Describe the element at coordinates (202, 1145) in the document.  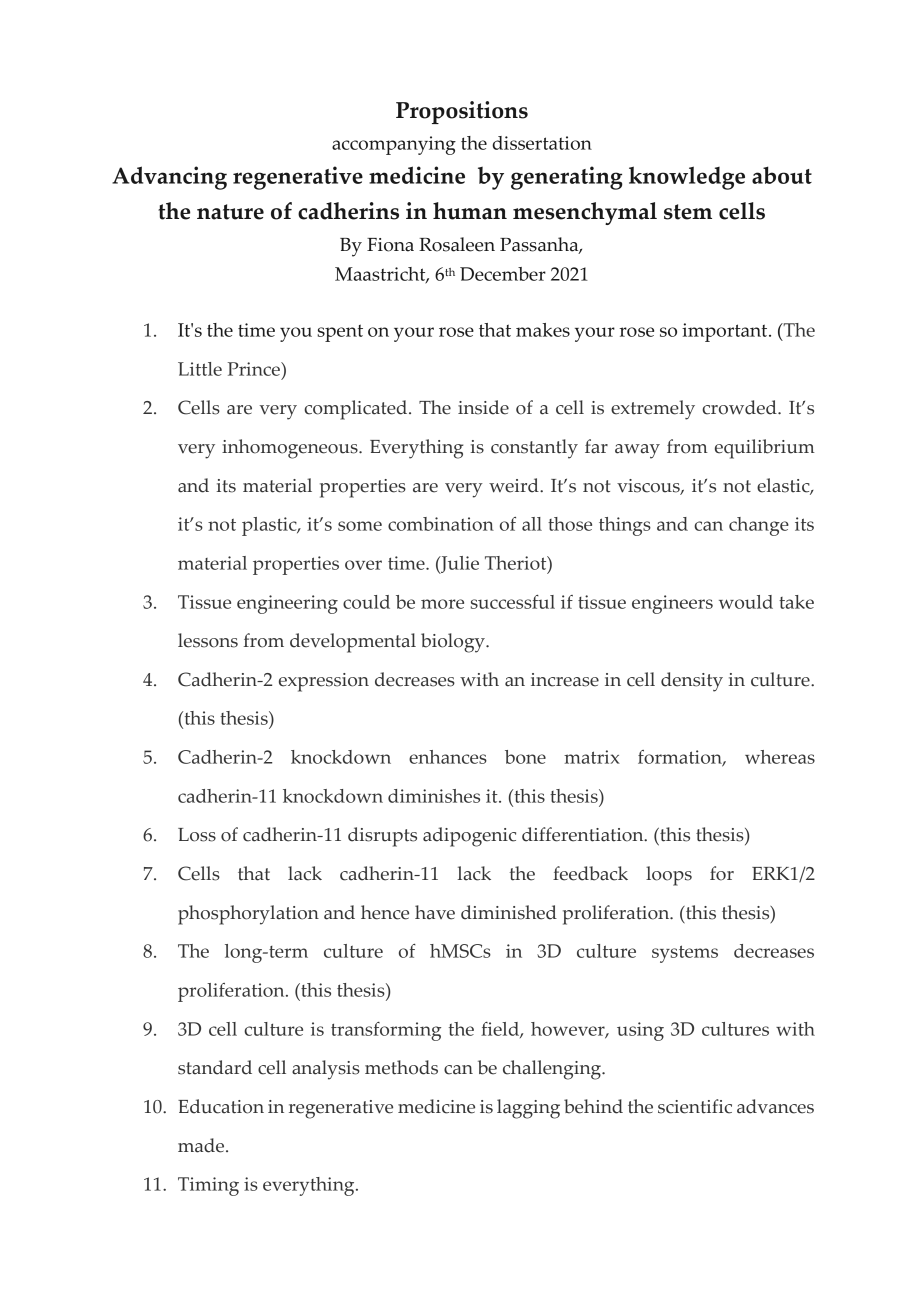
I see `made` at that location.
